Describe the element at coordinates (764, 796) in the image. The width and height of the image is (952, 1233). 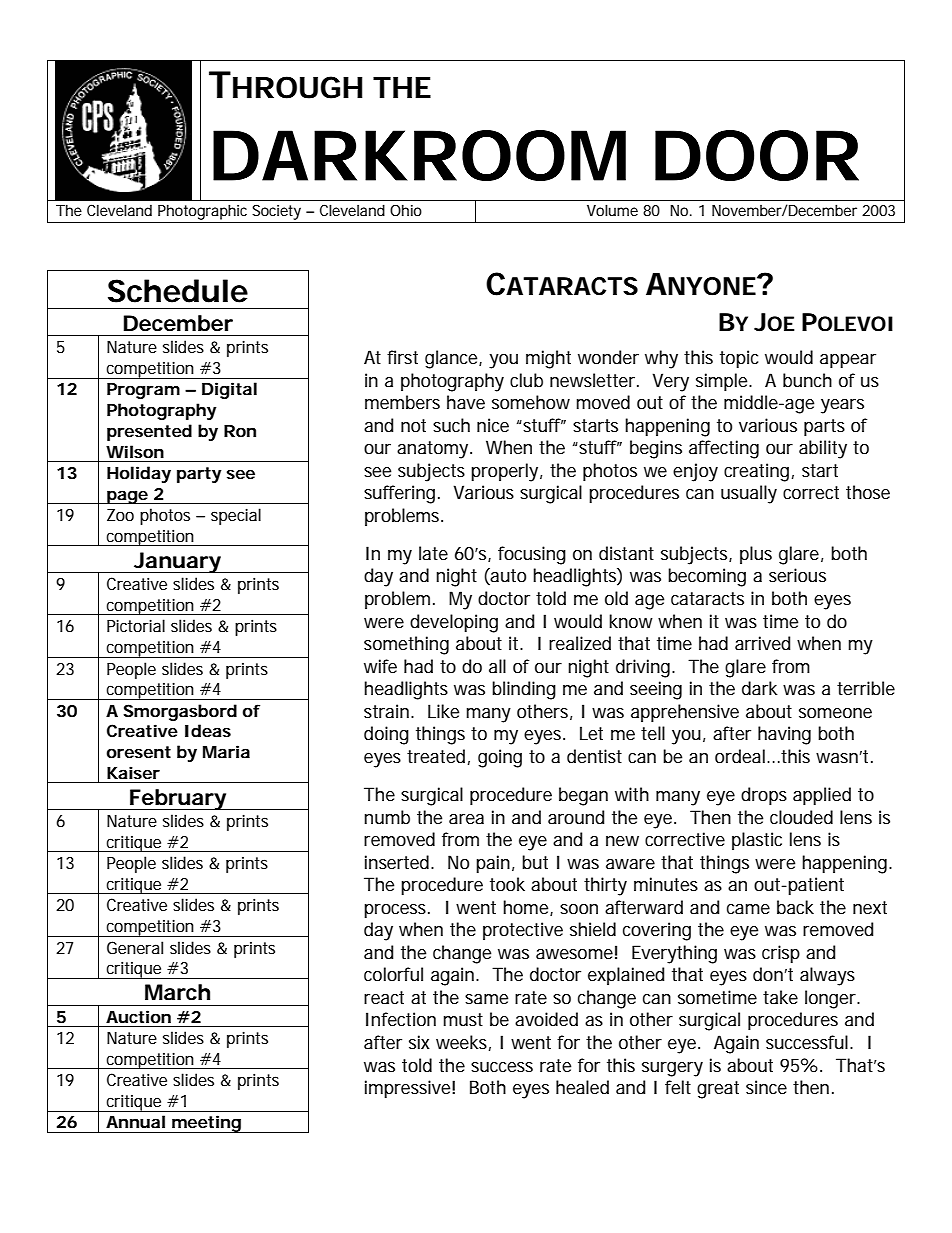
I see `drops` at that location.
